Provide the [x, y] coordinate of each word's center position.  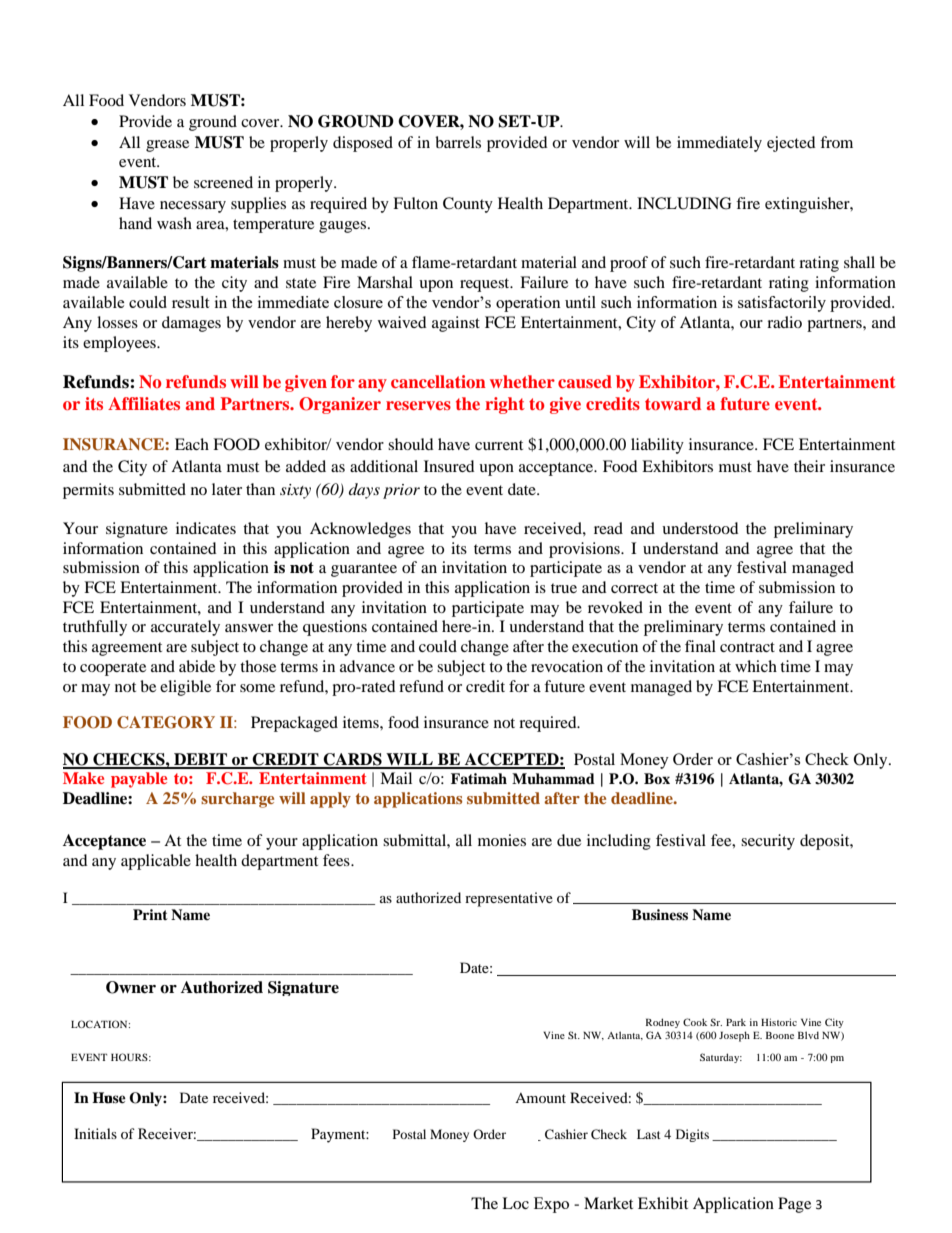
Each [192, 444]
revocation [567, 666]
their [809, 466]
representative [509, 899]
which [756, 666]
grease [167, 146]
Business [660, 914]
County [468, 205]
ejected [791, 144]
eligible [185, 688]
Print [150, 914]
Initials [95, 1133]
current [499, 445]
